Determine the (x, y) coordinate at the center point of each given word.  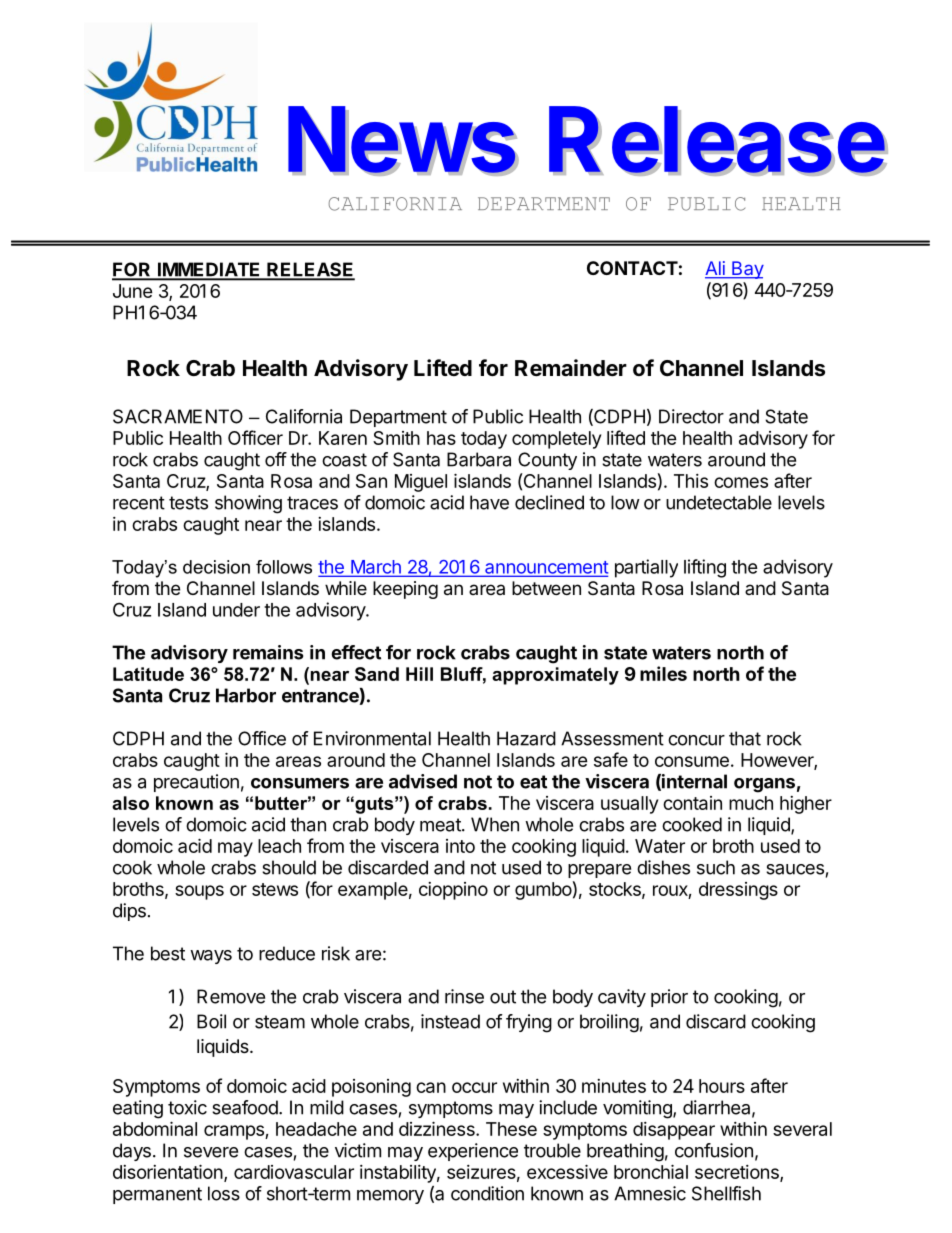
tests (188, 503)
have (489, 502)
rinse (464, 996)
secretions (738, 1173)
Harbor (246, 695)
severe (211, 1152)
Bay (747, 270)
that (745, 738)
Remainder (571, 368)
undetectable (719, 502)
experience (473, 1152)
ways (211, 957)
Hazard (526, 738)
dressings (738, 891)
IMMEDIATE (209, 270)
